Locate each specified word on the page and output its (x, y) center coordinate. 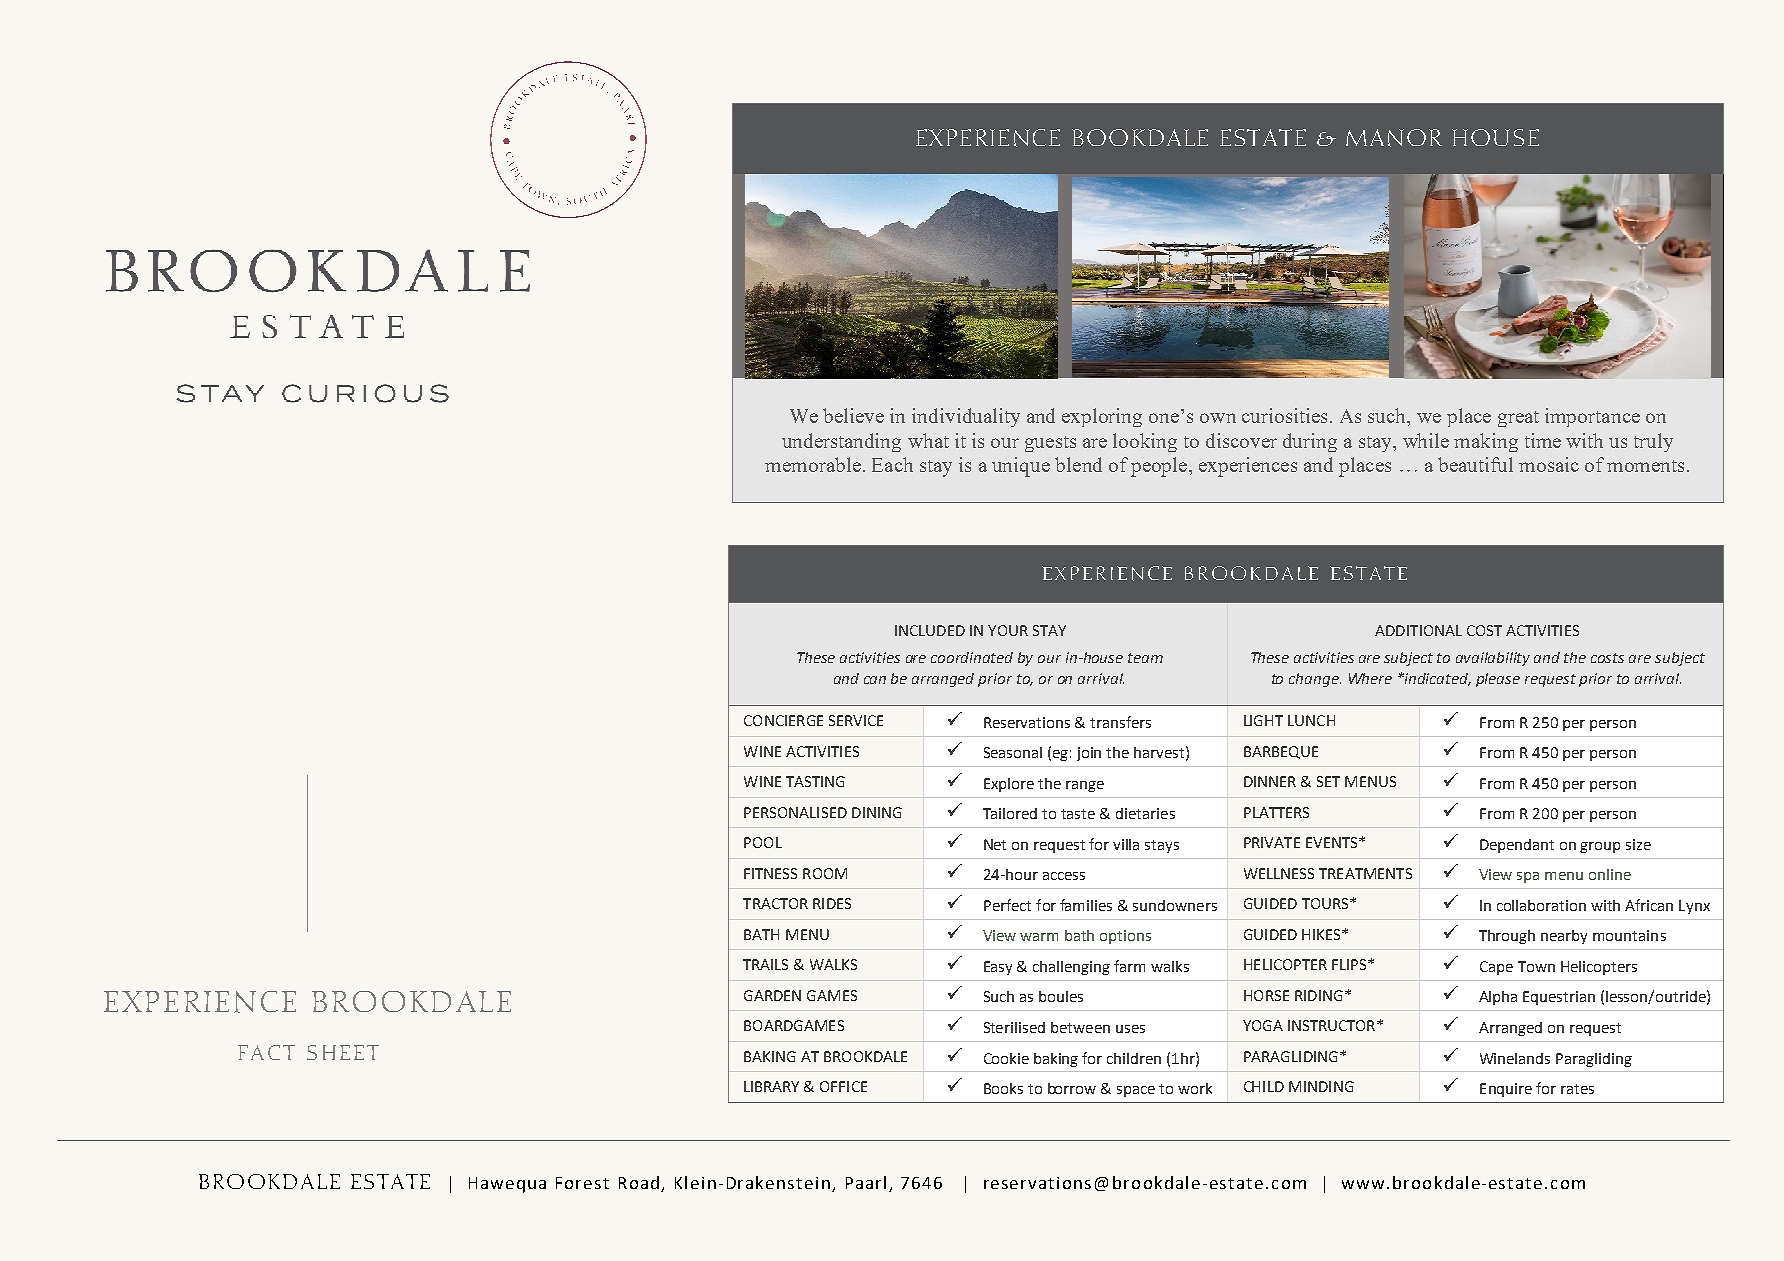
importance (1592, 417)
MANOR (1394, 138)
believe (853, 415)
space (1136, 1091)
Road (639, 1182)
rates (1577, 1089)
